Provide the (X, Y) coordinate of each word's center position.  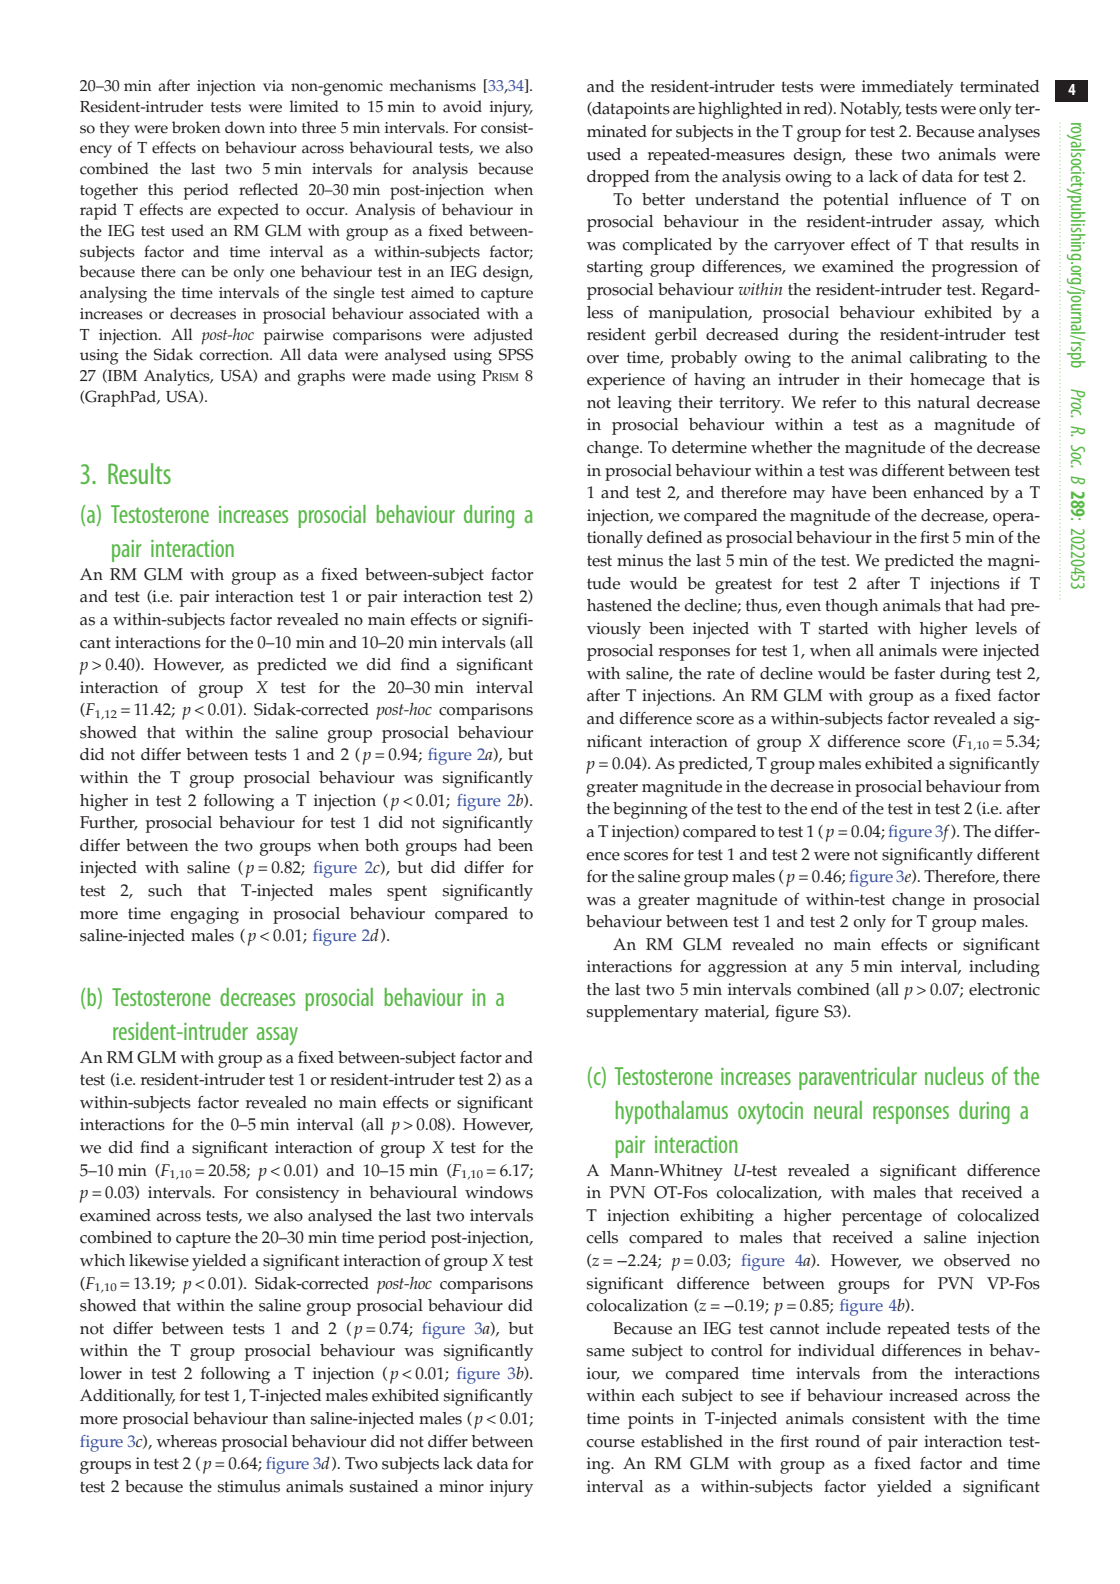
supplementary (643, 1013)
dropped (618, 178)
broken (196, 127)
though (851, 607)
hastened (619, 605)
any (829, 970)
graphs (321, 377)
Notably (871, 110)
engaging (204, 915)
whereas (186, 1441)
